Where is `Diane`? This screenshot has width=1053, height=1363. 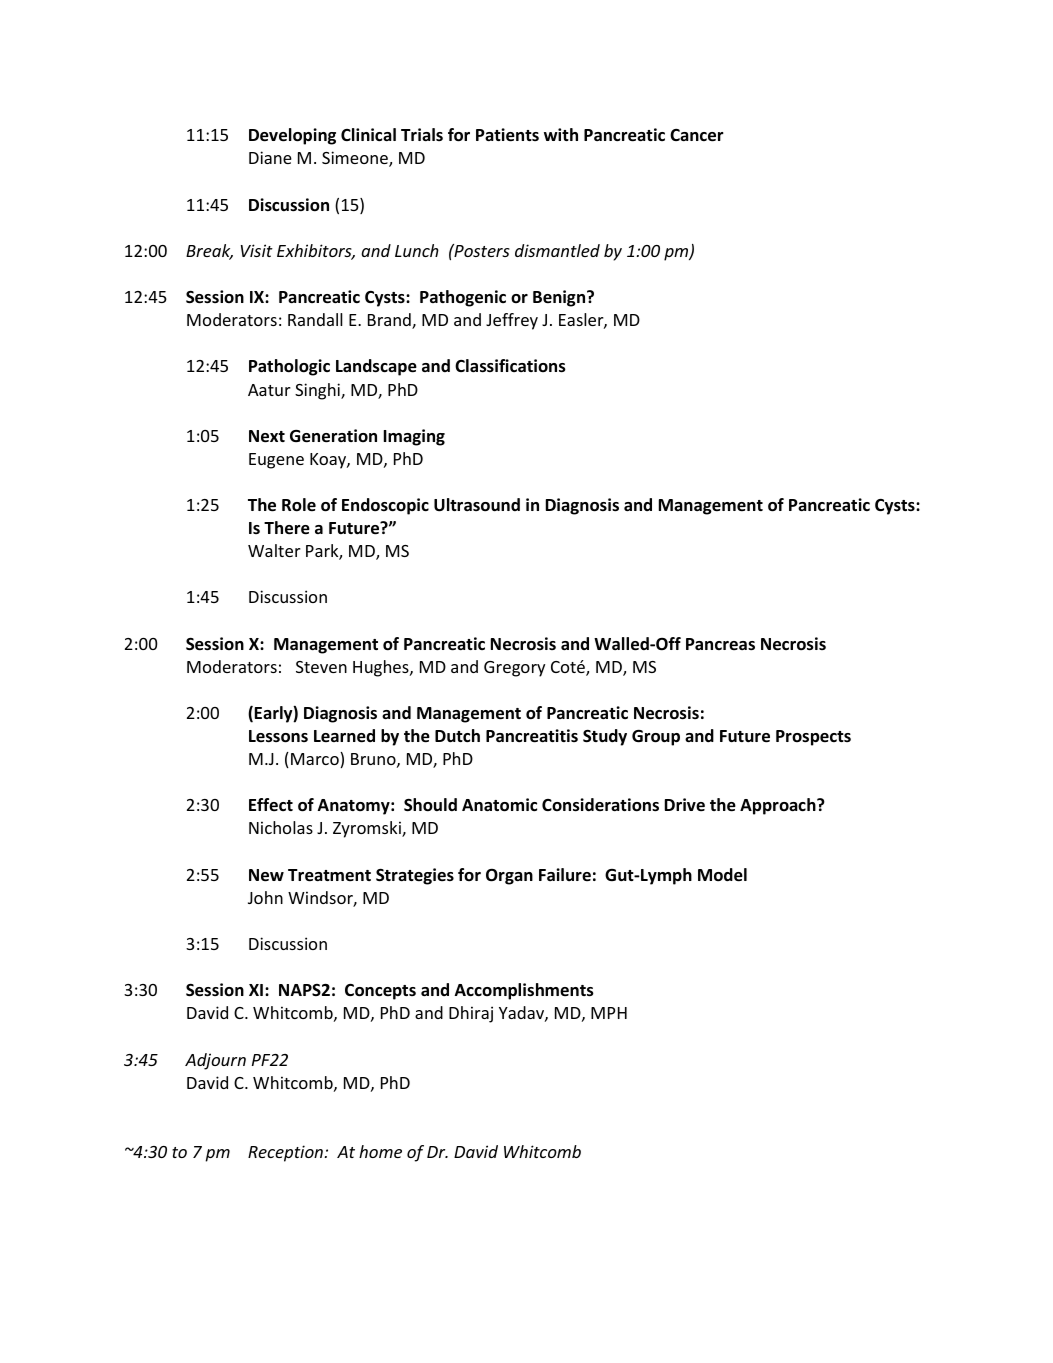 Diane is located at coordinates (270, 157).
